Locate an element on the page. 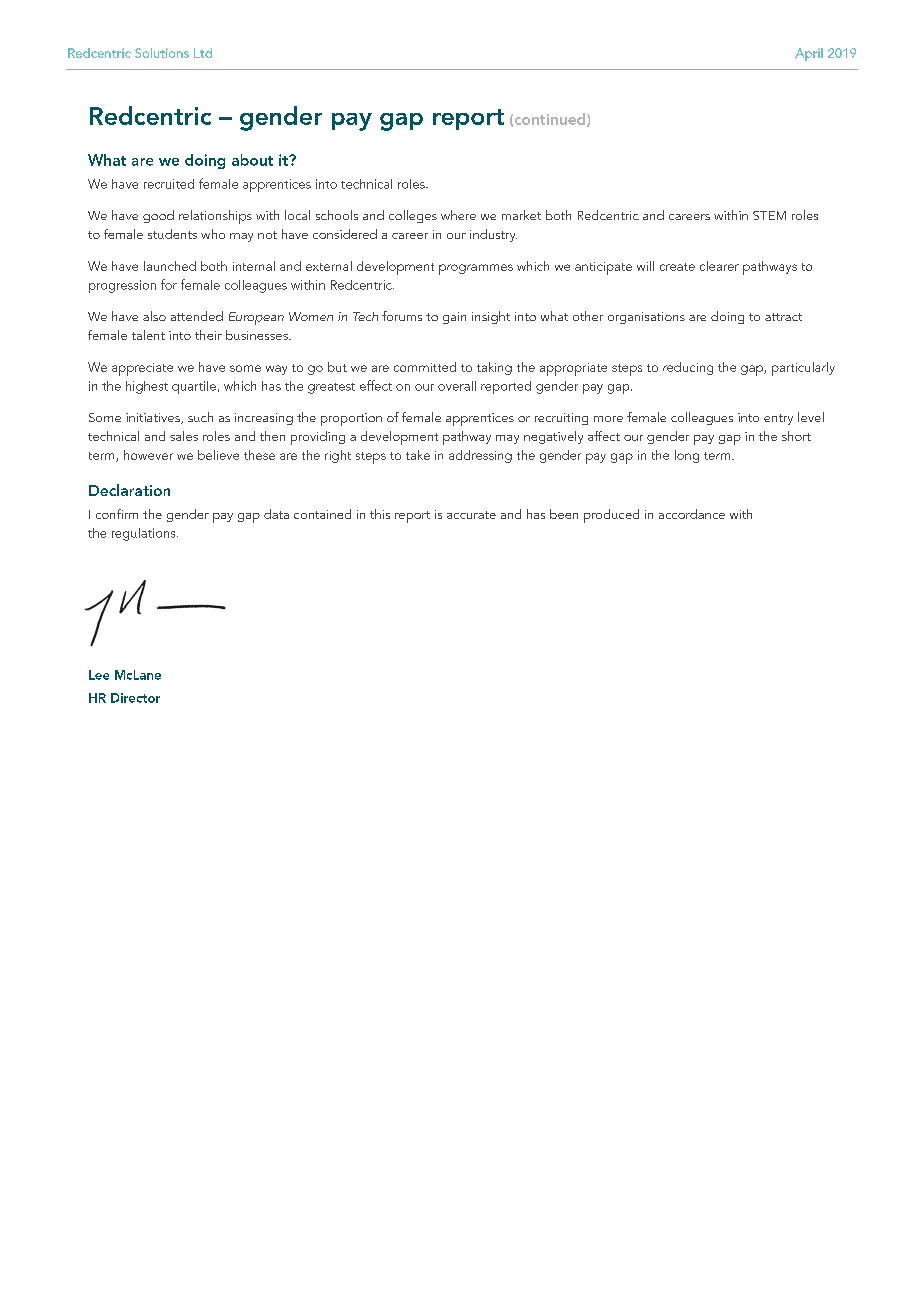 The image size is (924, 1308). launched is located at coordinates (170, 266).
